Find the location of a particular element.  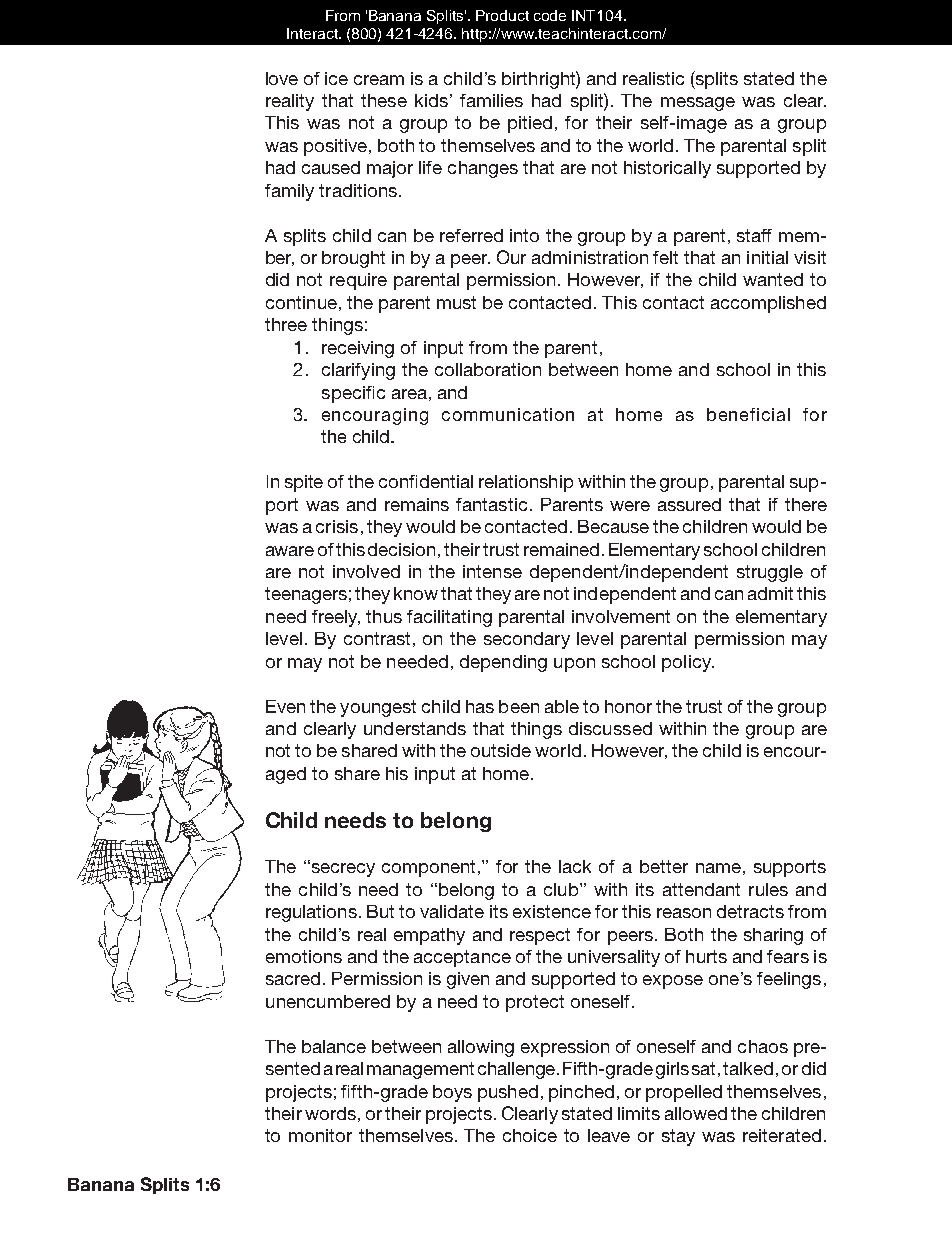

policy is located at coordinates (687, 663).
